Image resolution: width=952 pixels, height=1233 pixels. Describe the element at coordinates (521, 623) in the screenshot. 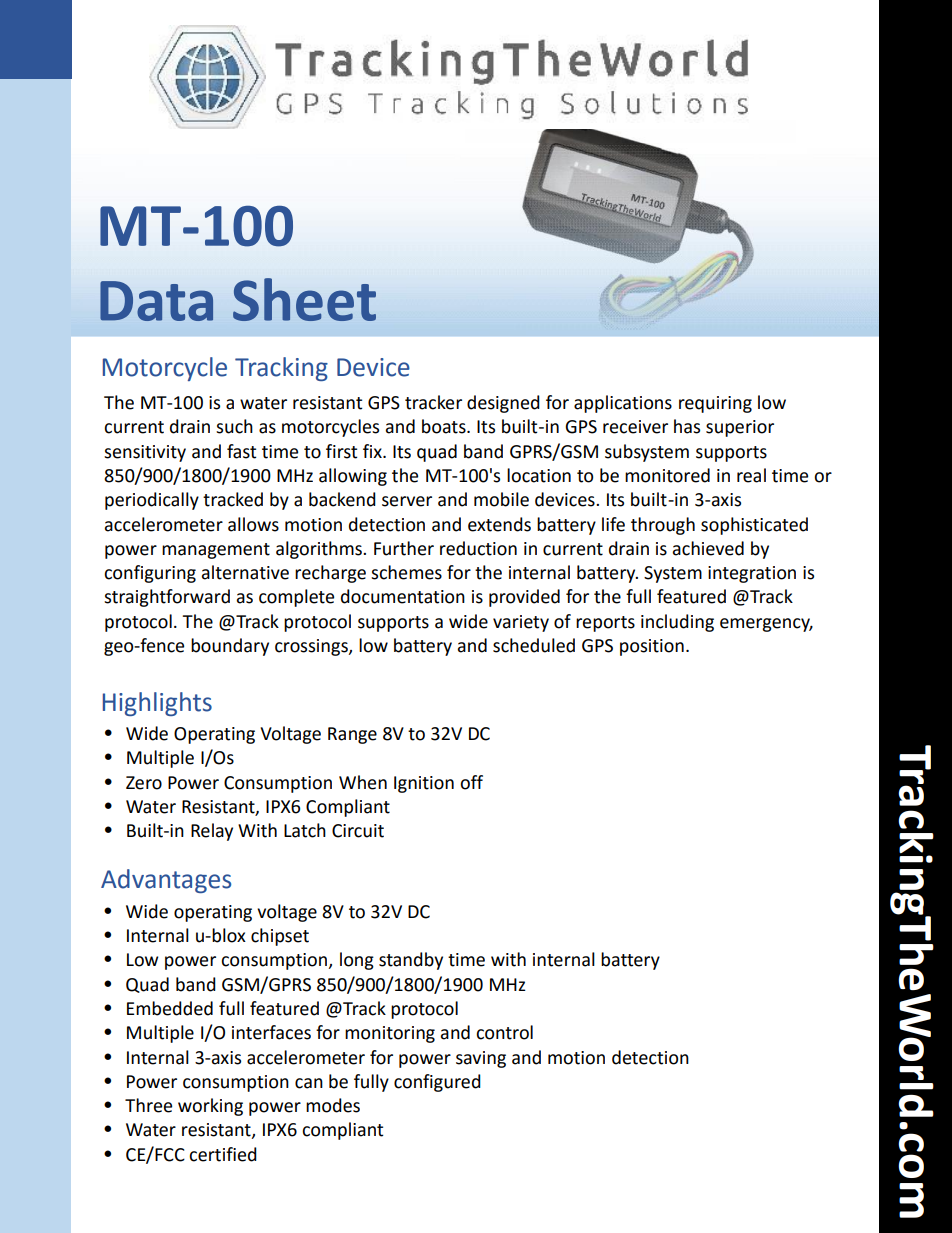

I see `variety` at that location.
